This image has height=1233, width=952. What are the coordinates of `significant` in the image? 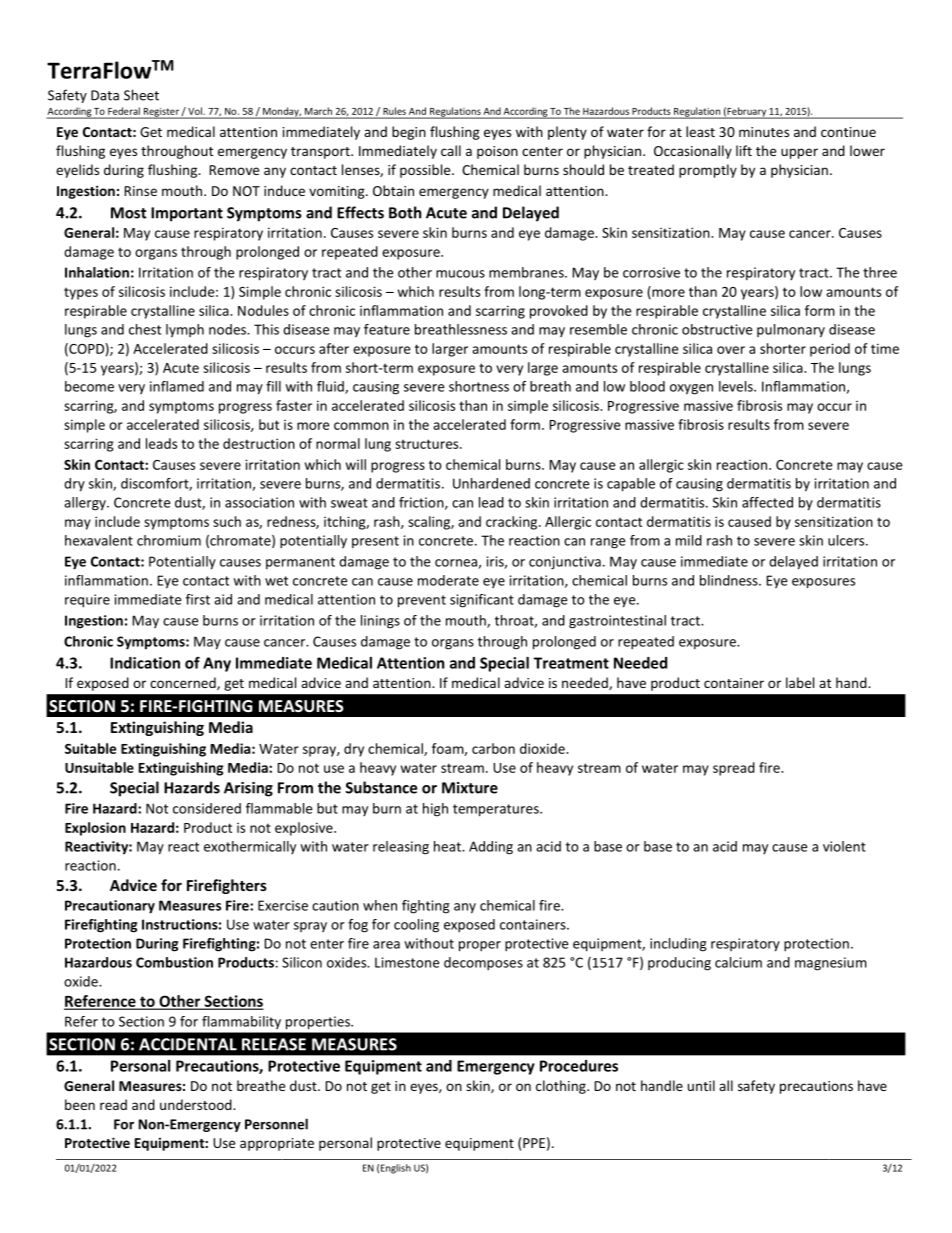 It's located at (482, 601).
